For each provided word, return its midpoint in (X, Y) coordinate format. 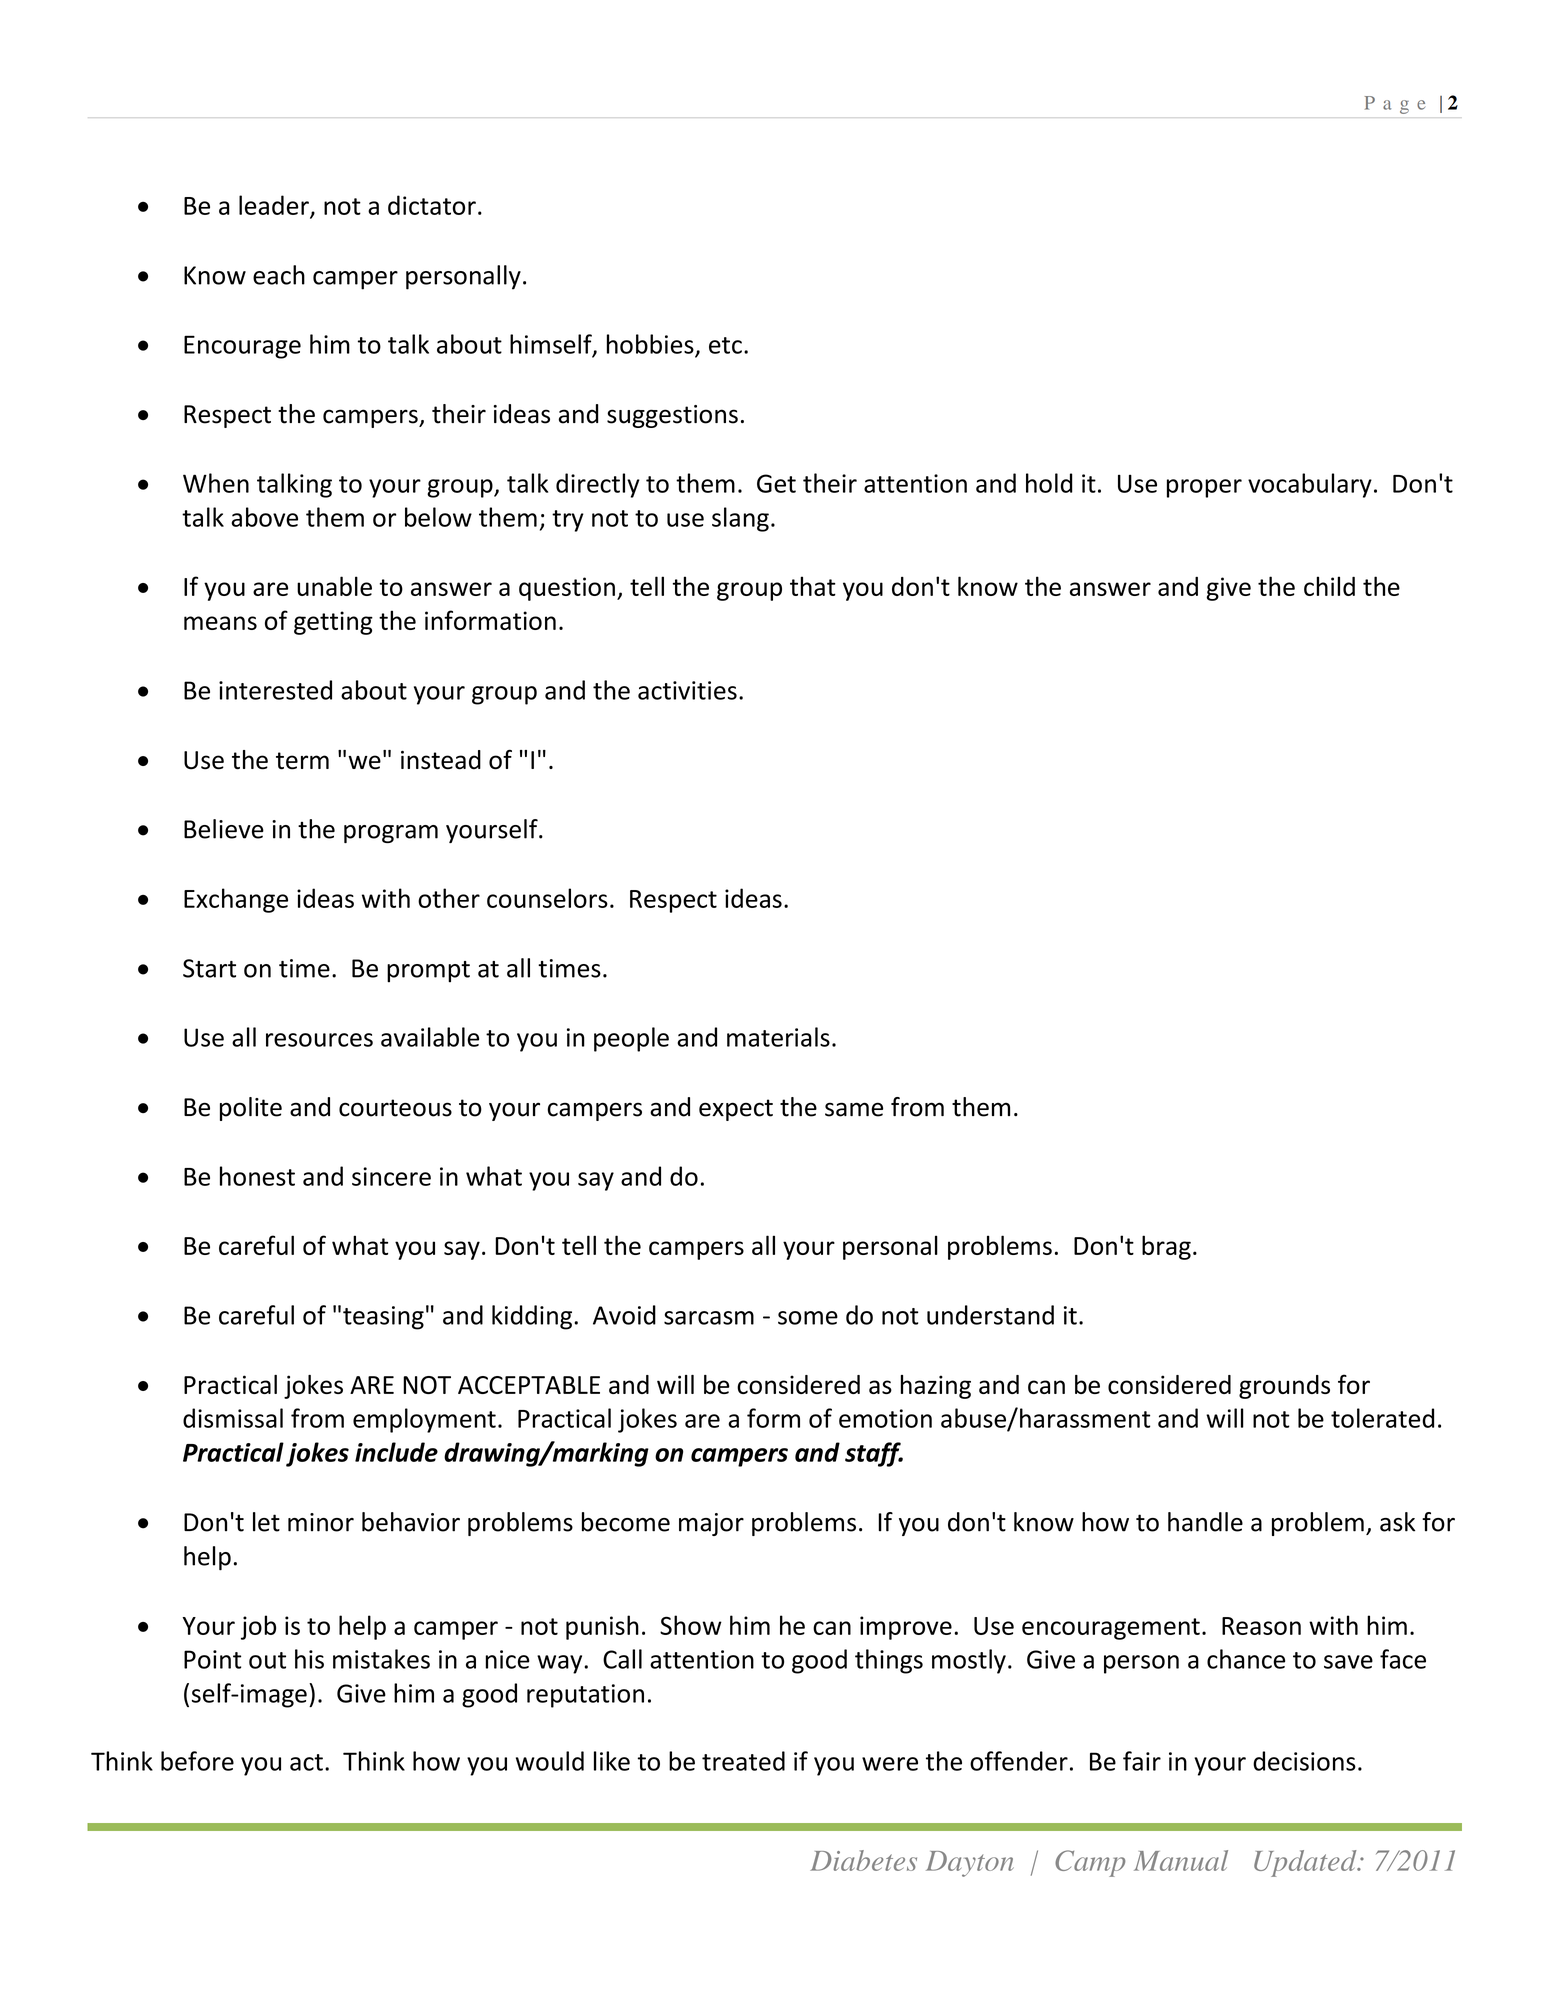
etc (725, 345)
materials (778, 1037)
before (197, 1761)
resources (319, 1040)
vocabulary (1310, 485)
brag (1166, 1247)
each (279, 275)
